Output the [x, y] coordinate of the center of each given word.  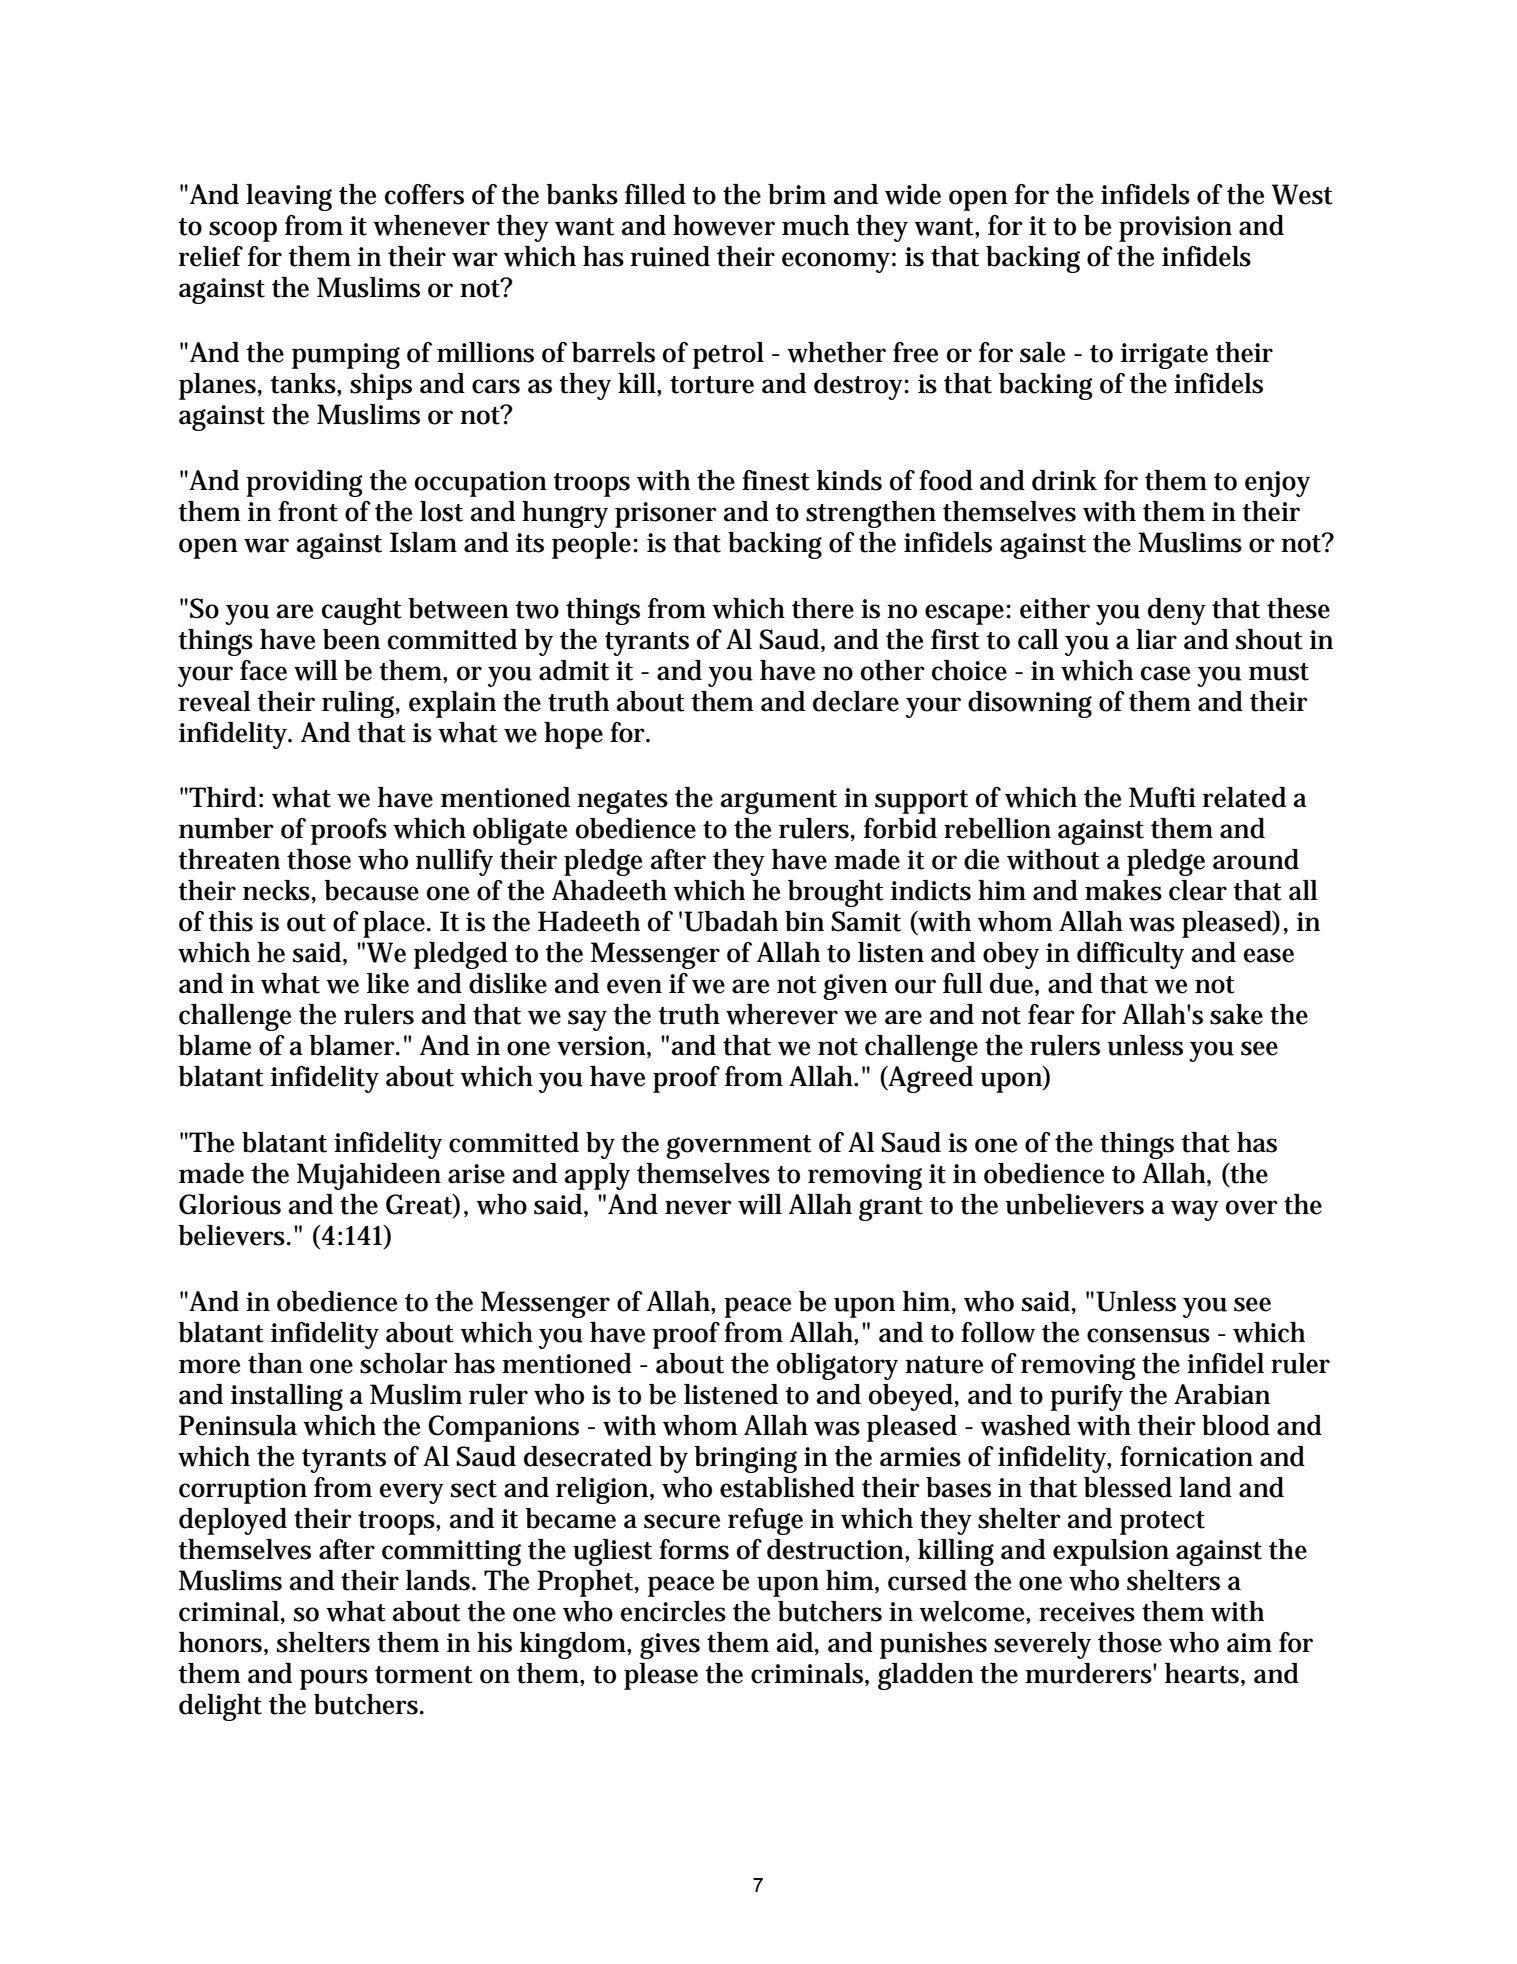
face [263, 670]
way [1195, 1210]
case [1165, 673]
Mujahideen [369, 1176]
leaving [289, 197]
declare [856, 701]
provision [1175, 229]
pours [334, 1679]
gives [670, 1646]
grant [891, 1209]
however [724, 225]
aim [1249, 1643]
